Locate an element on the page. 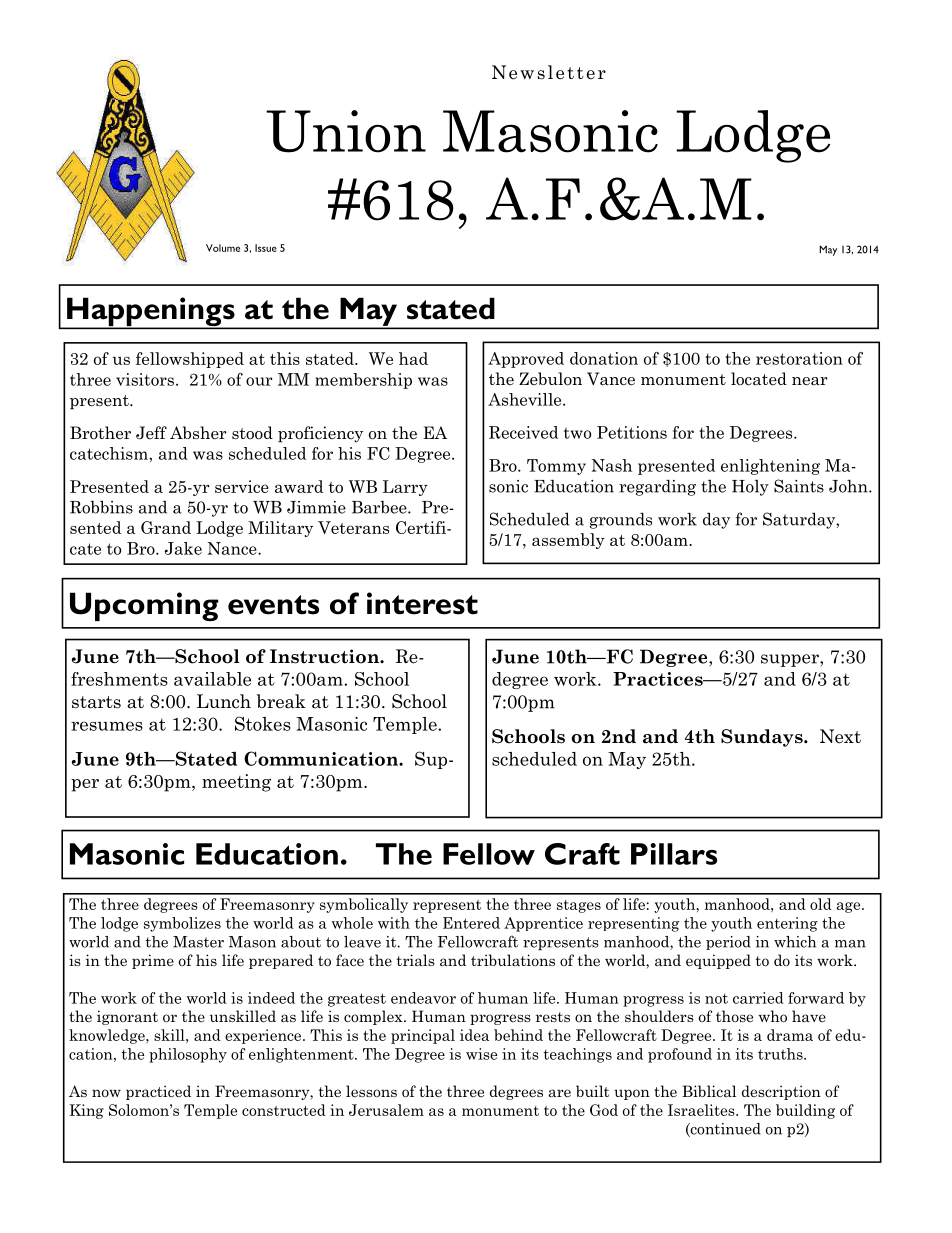 This document has width=952, height=1233. Union is located at coordinates (346, 131).
